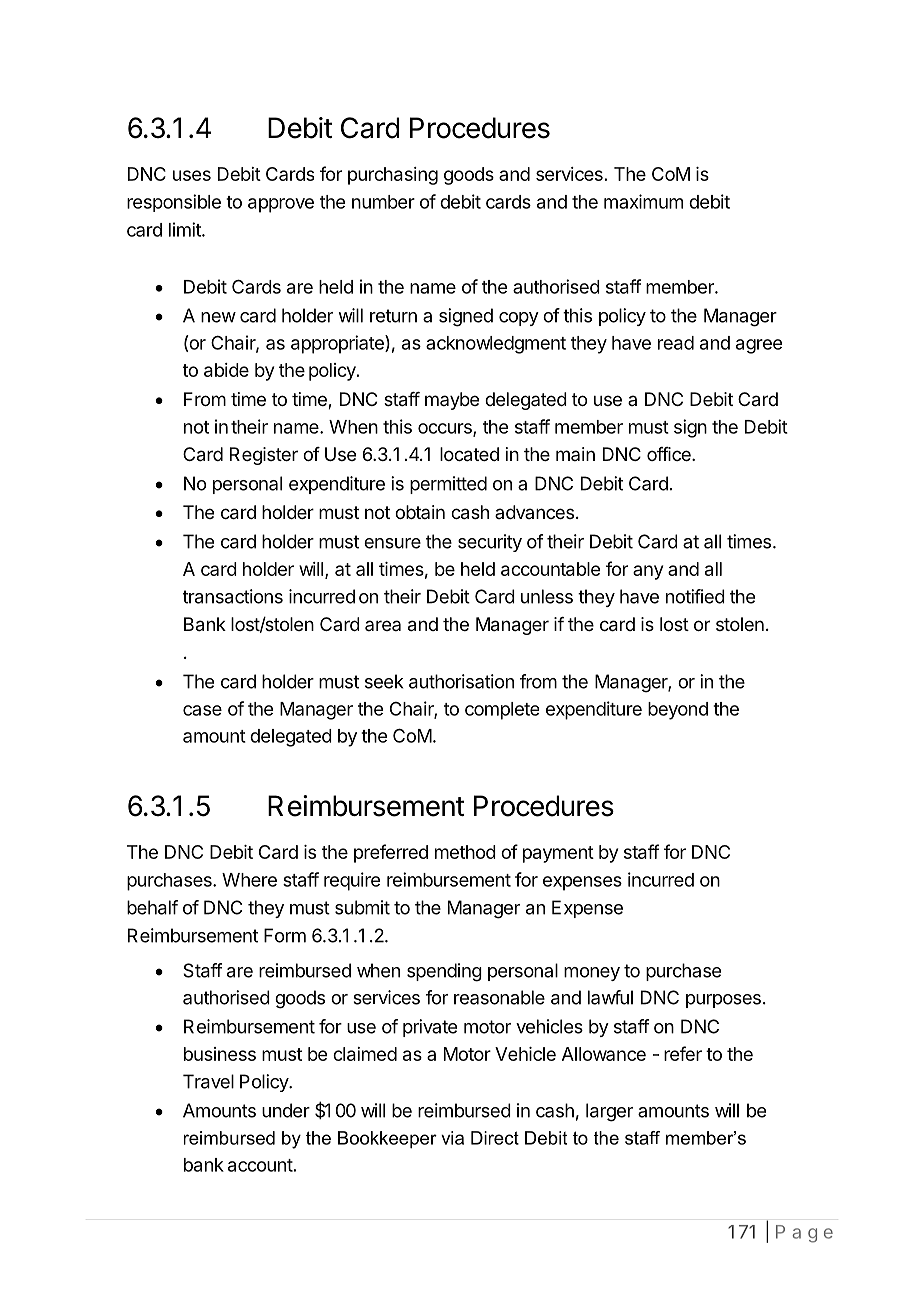 The width and height of the screenshot is (924, 1308). Describe the element at coordinates (446, 429) in the screenshot. I see `occurs` at that location.
